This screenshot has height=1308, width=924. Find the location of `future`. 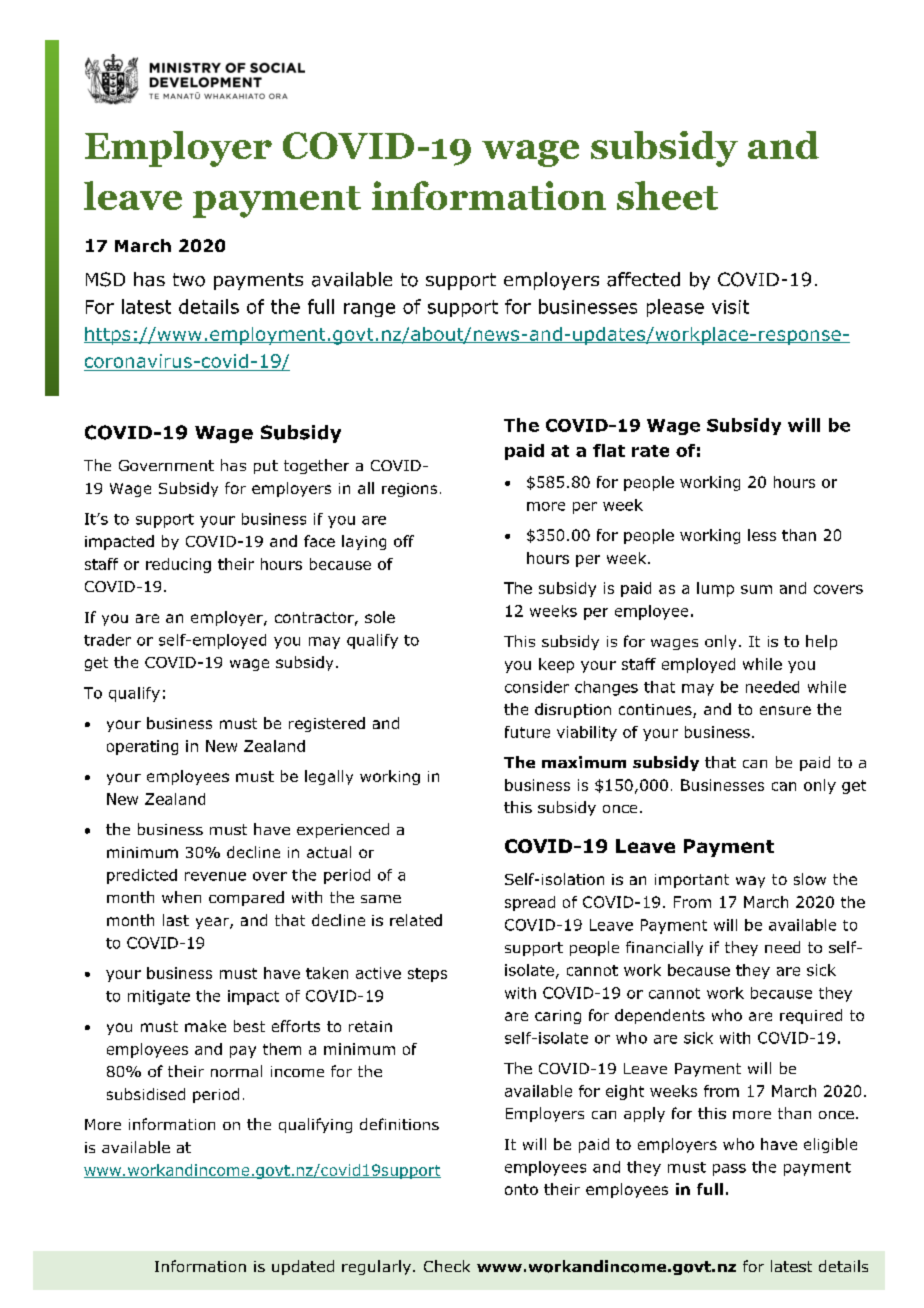

future is located at coordinates (527, 732).
